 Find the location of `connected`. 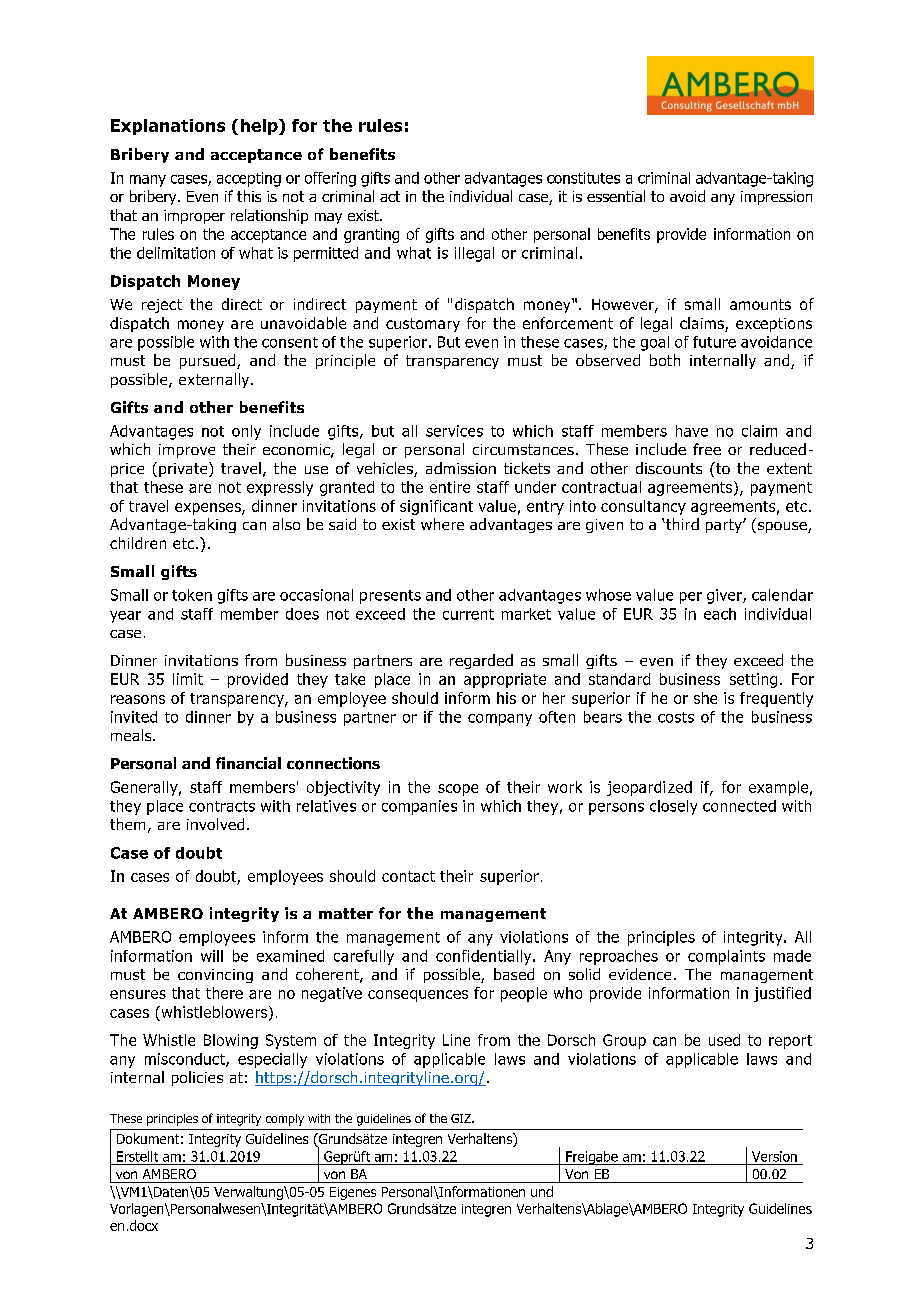

connected is located at coordinates (739, 806).
